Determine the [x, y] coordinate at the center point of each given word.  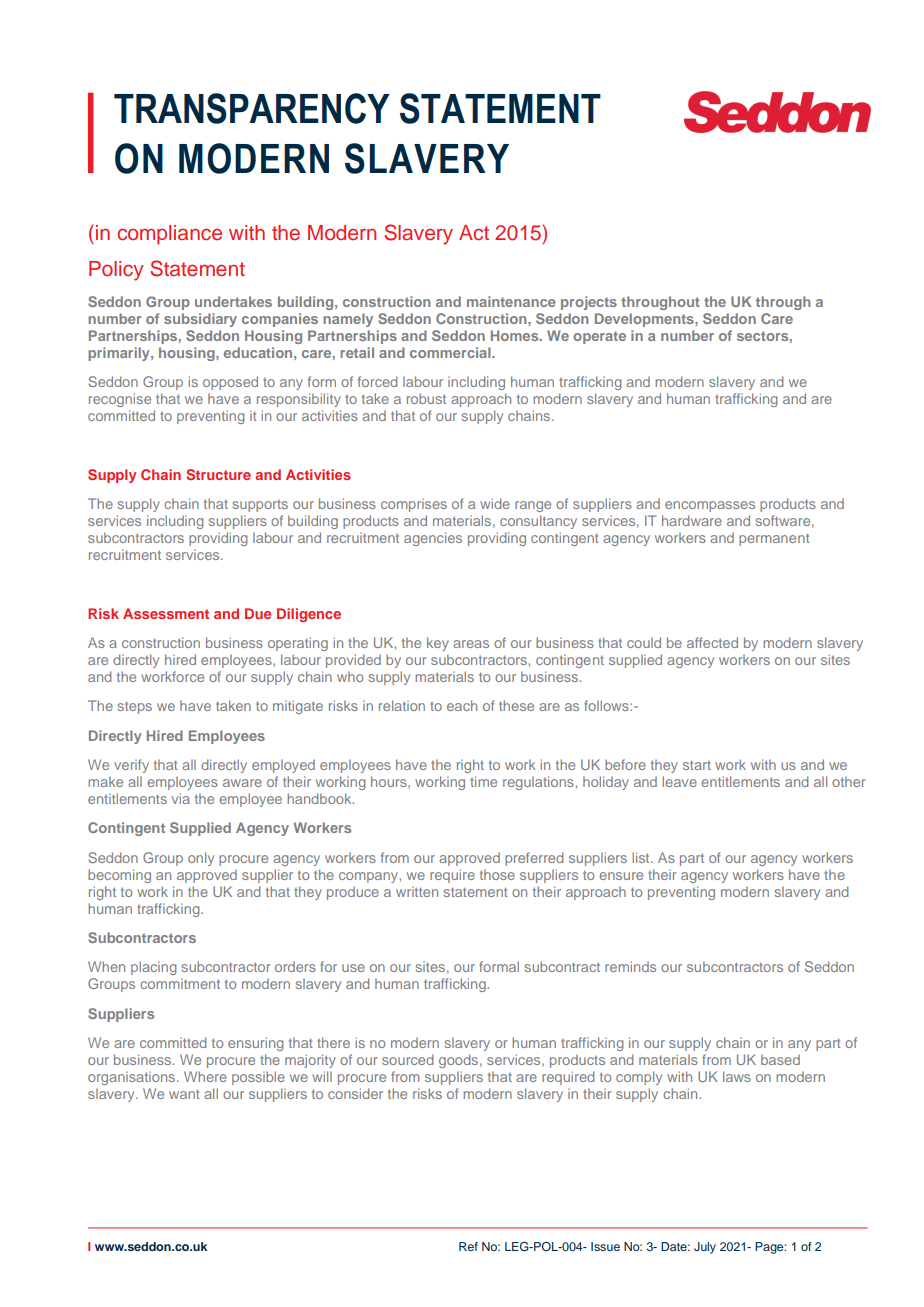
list [642, 857]
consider [355, 1093]
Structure [218, 474]
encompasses [710, 506]
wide [495, 503]
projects [589, 303]
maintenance [511, 301]
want [184, 1094]
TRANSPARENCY [252, 108]
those [497, 874]
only [201, 859]
